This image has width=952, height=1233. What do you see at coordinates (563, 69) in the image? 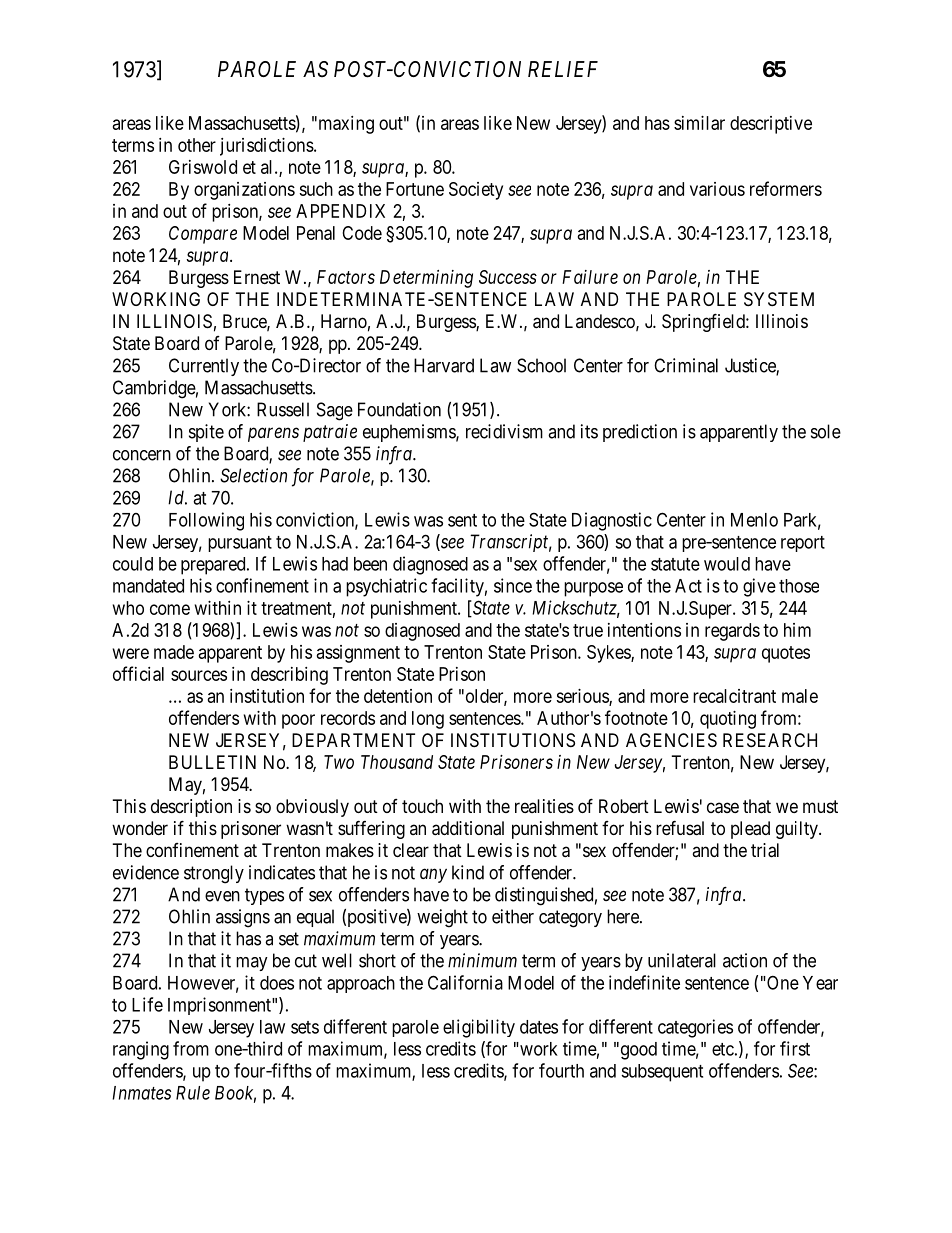
I see `RELIEF` at bounding box center [563, 69].
